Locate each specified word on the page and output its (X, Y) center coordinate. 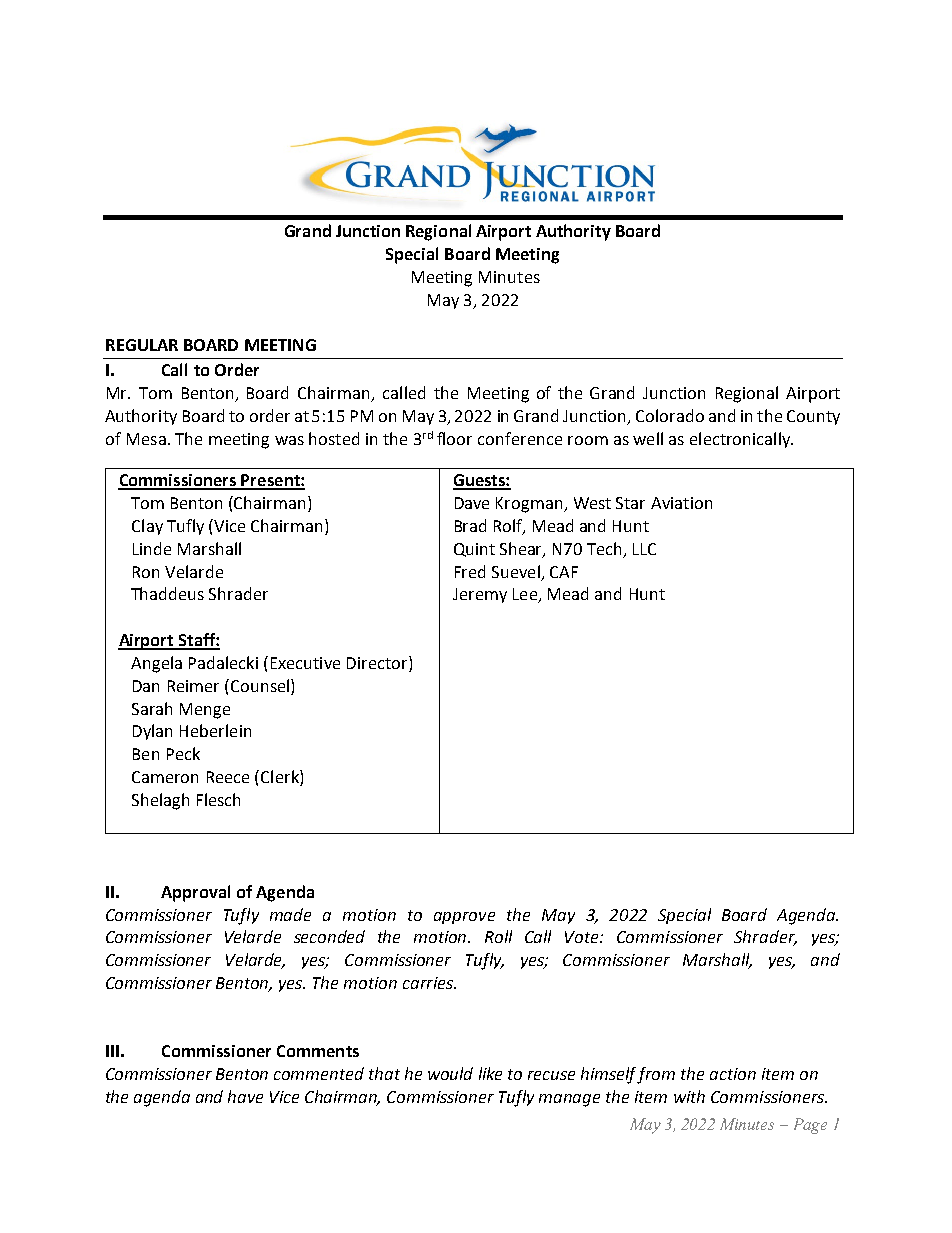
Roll (498, 936)
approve (464, 918)
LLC (644, 549)
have (245, 1096)
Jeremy (480, 595)
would (450, 1073)
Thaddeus (167, 593)
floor (454, 438)
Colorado (670, 415)
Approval (195, 893)
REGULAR (142, 345)
